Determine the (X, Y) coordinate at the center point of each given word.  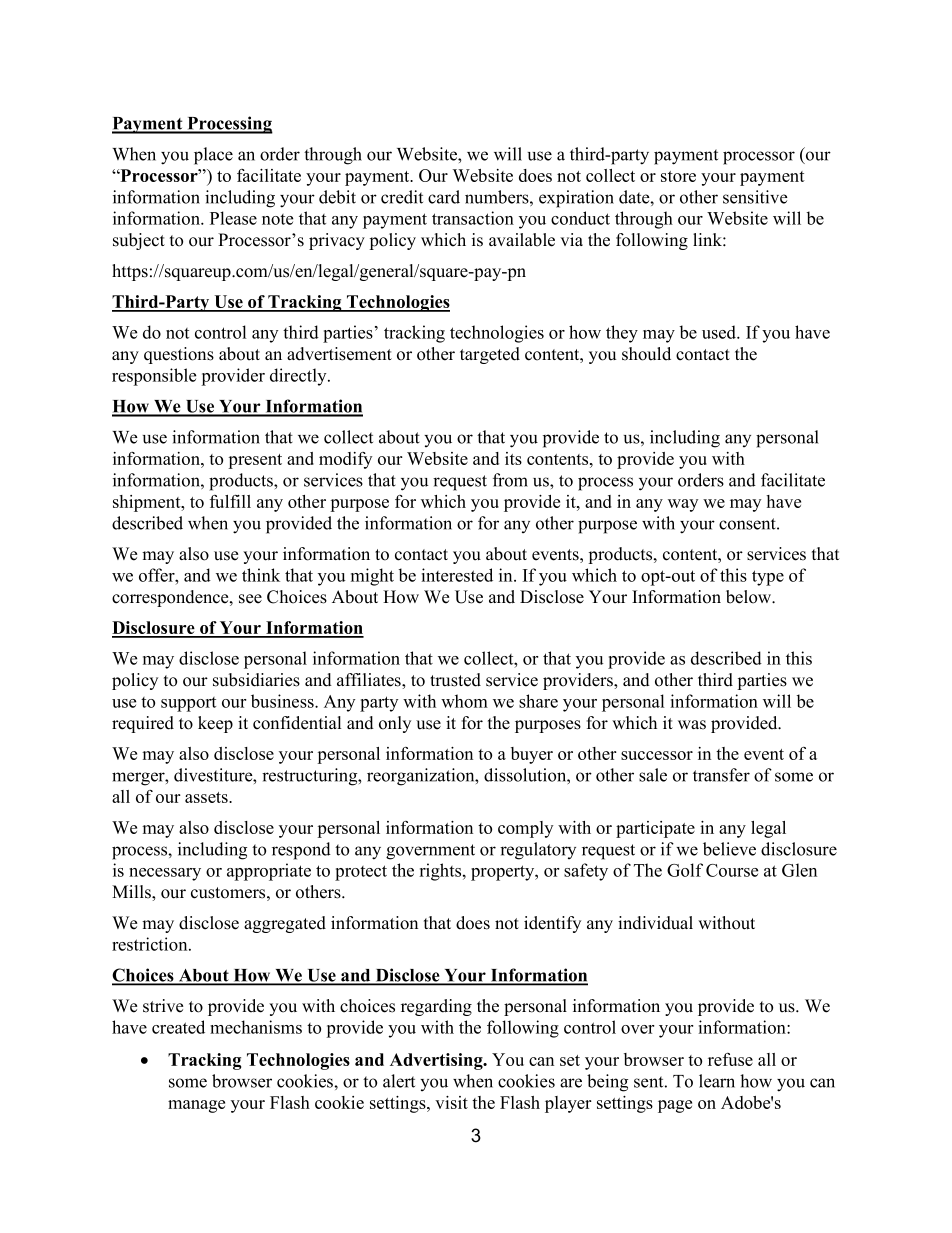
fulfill (230, 501)
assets (207, 797)
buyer (532, 755)
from (510, 480)
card (444, 197)
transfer (721, 775)
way (683, 505)
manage (196, 1106)
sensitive (755, 197)
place (213, 156)
